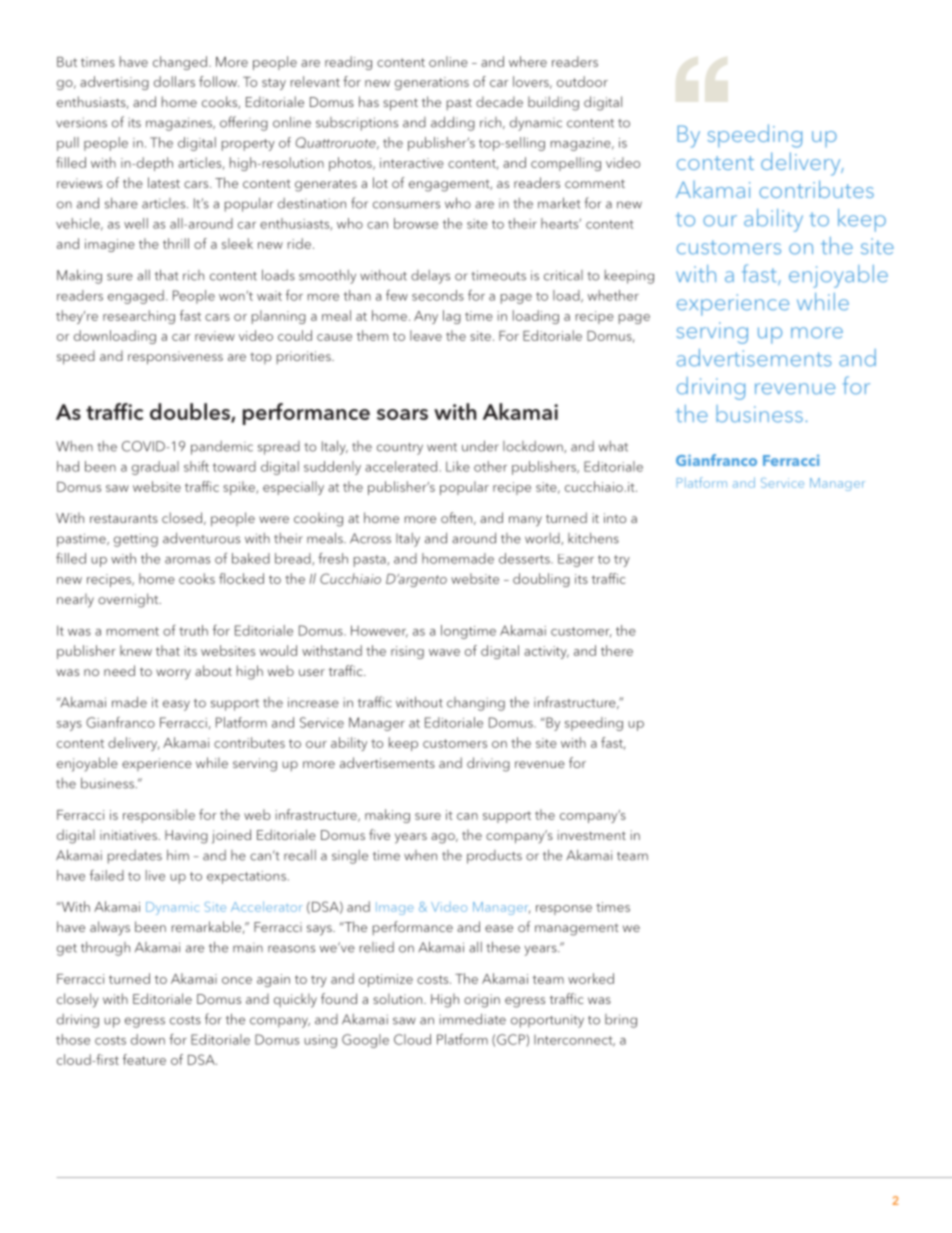 The image size is (952, 1233). Describe the element at coordinates (144, 1059) in the screenshot. I see `feature` at that location.
